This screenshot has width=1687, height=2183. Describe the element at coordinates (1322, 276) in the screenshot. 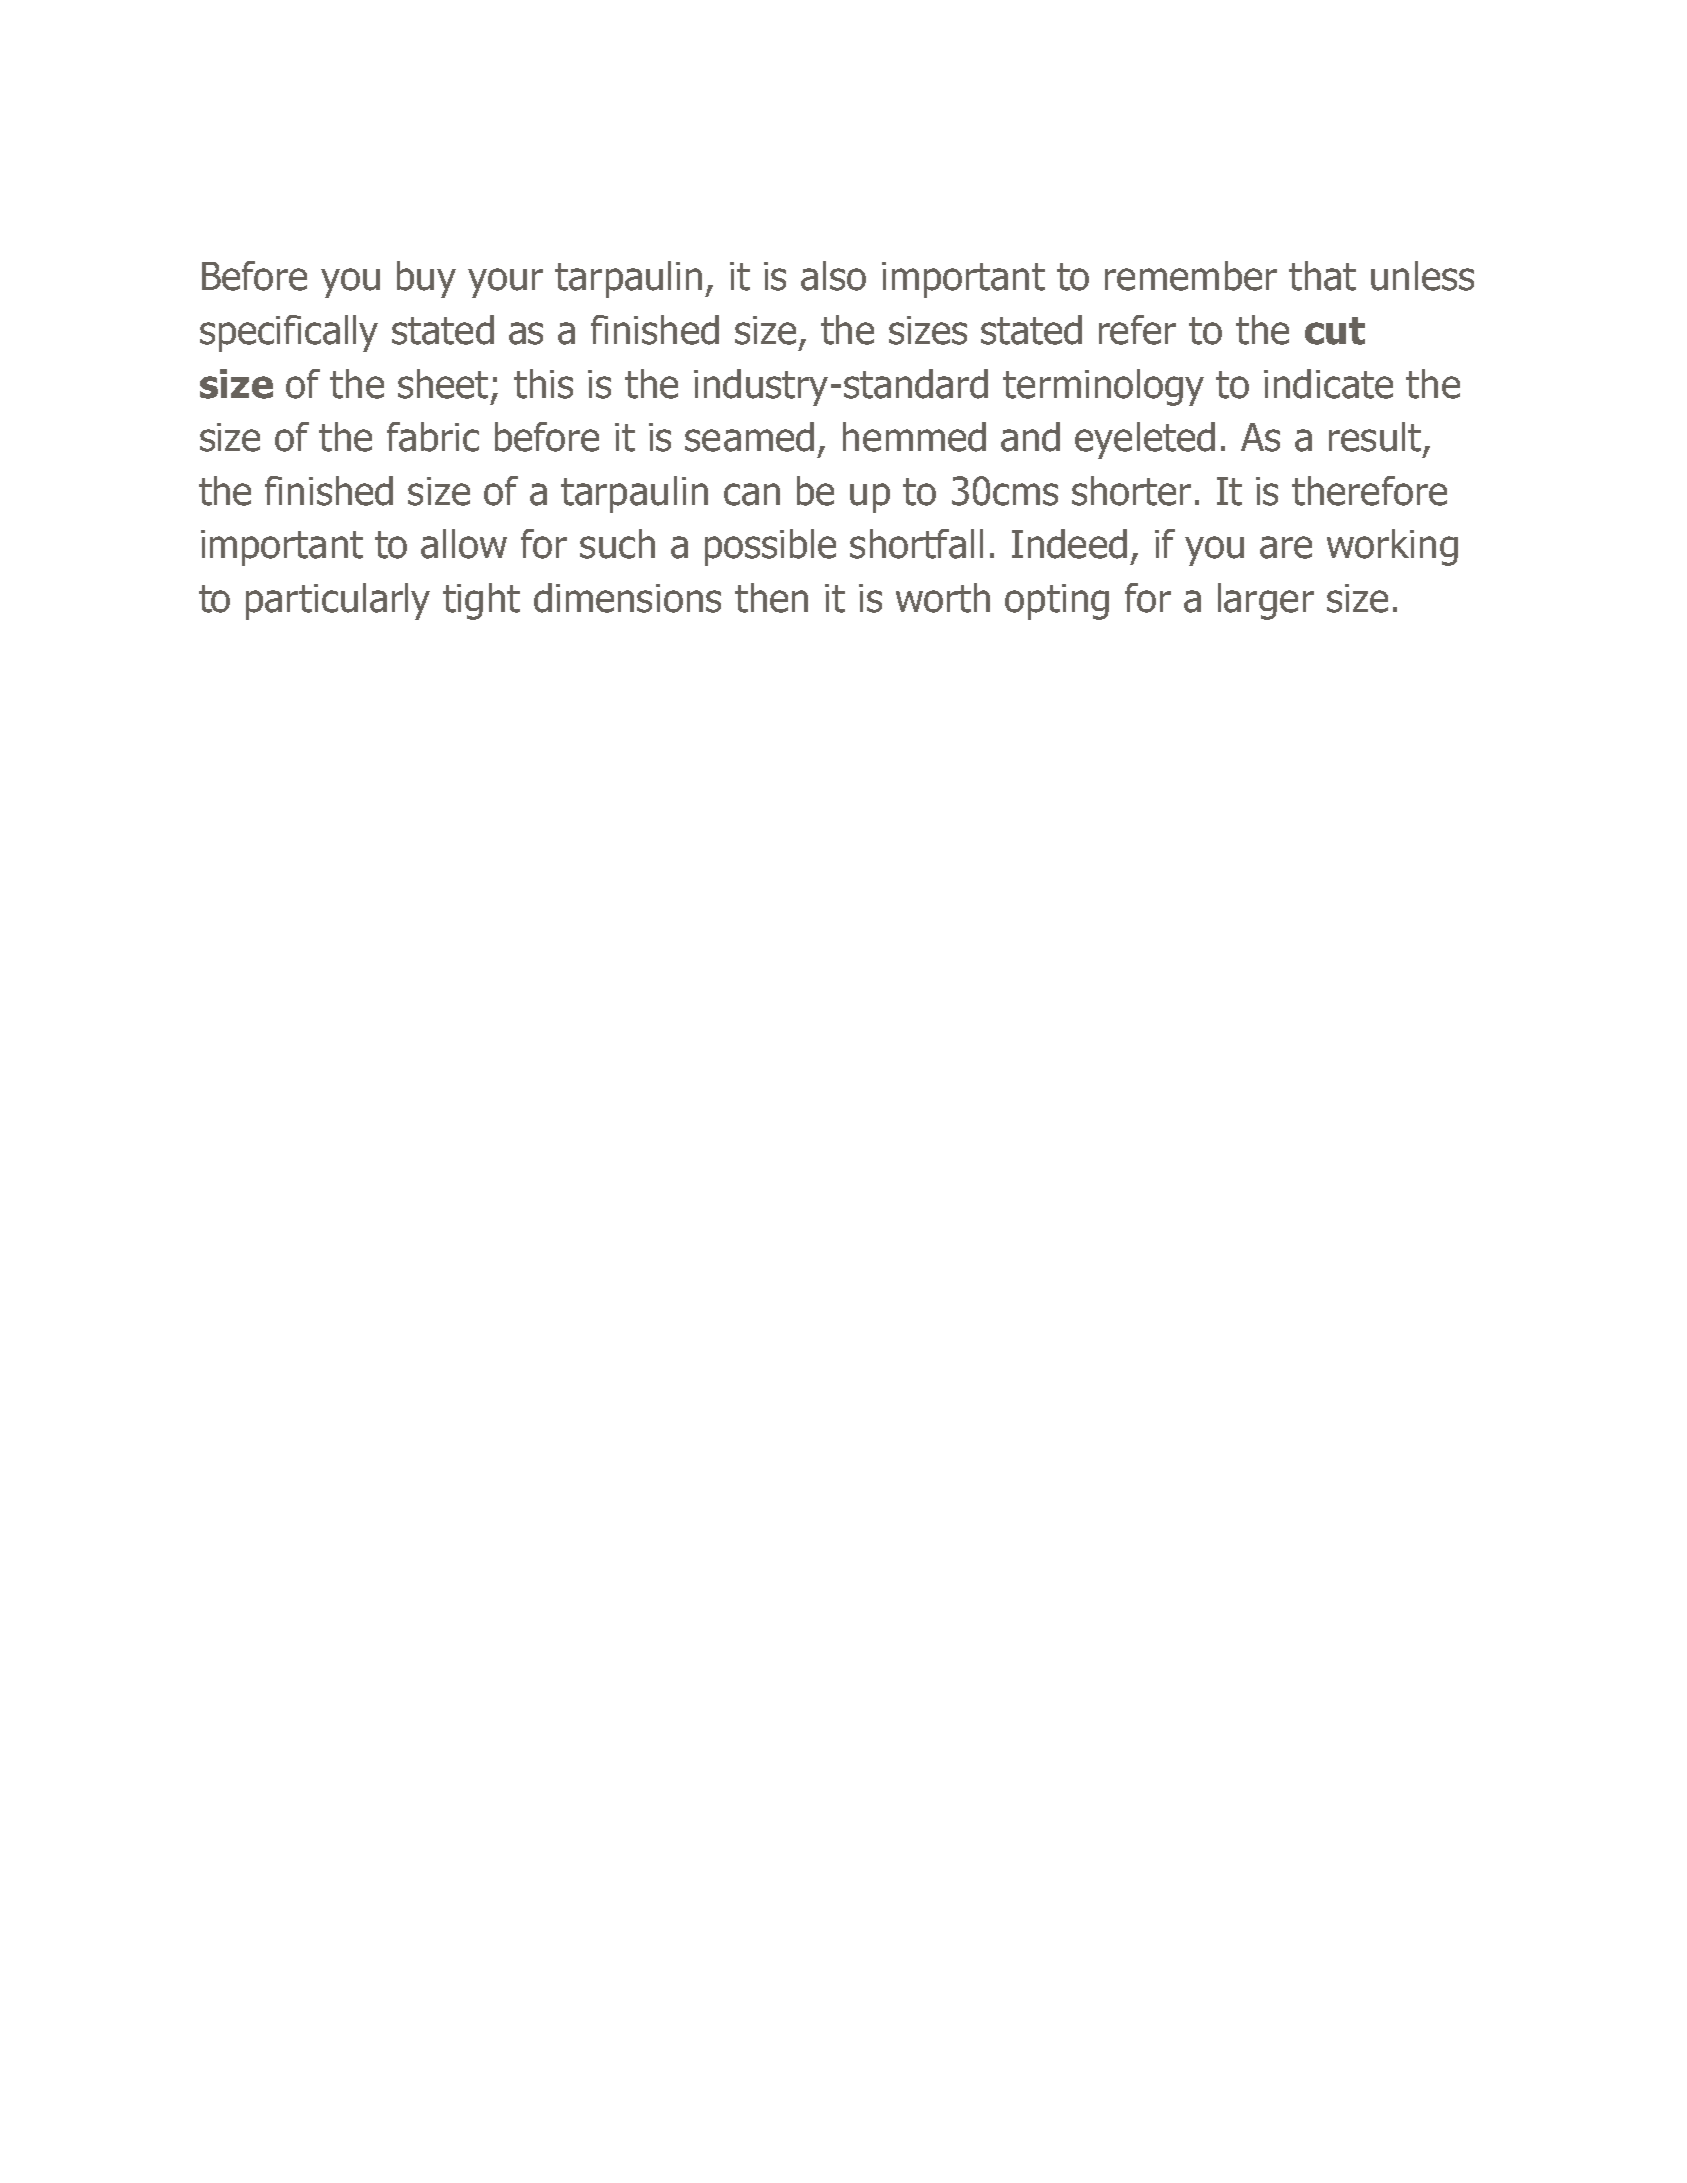

I see `that` at that location.
